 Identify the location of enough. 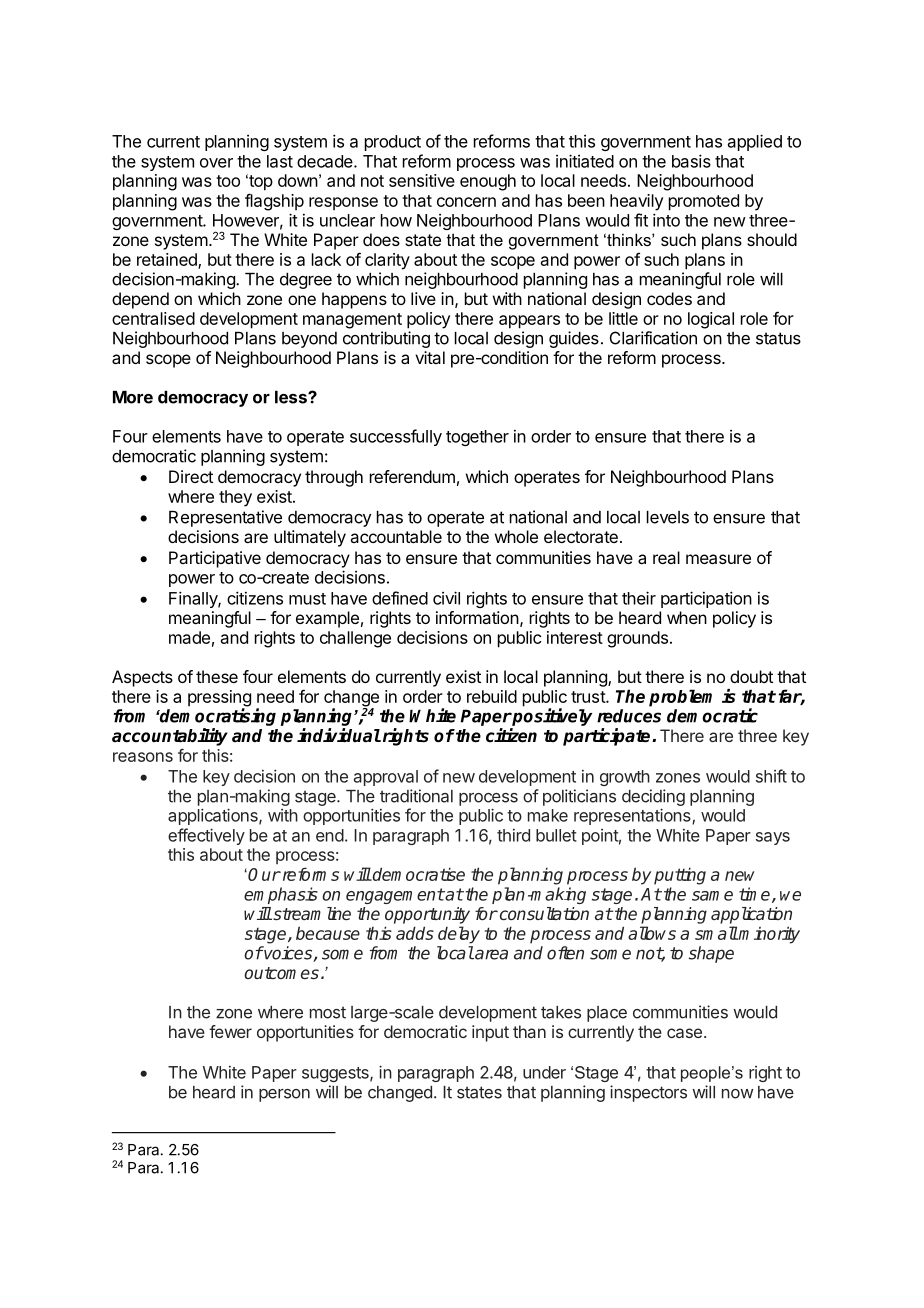
(488, 182).
